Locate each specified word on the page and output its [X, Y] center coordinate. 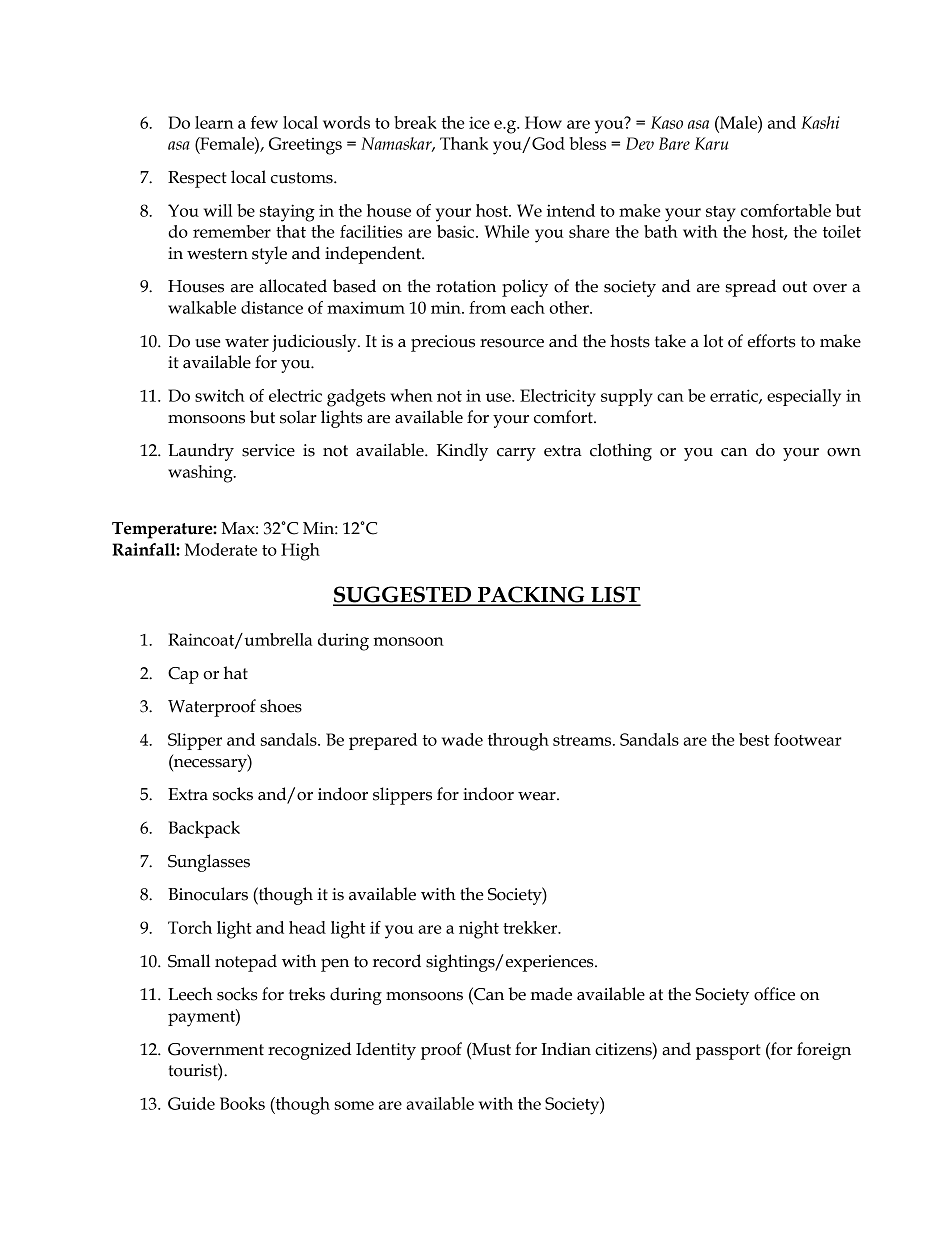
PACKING [531, 595]
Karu [712, 143]
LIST [615, 595]
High [300, 552]
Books [242, 1103]
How [543, 122]
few [264, 122]
